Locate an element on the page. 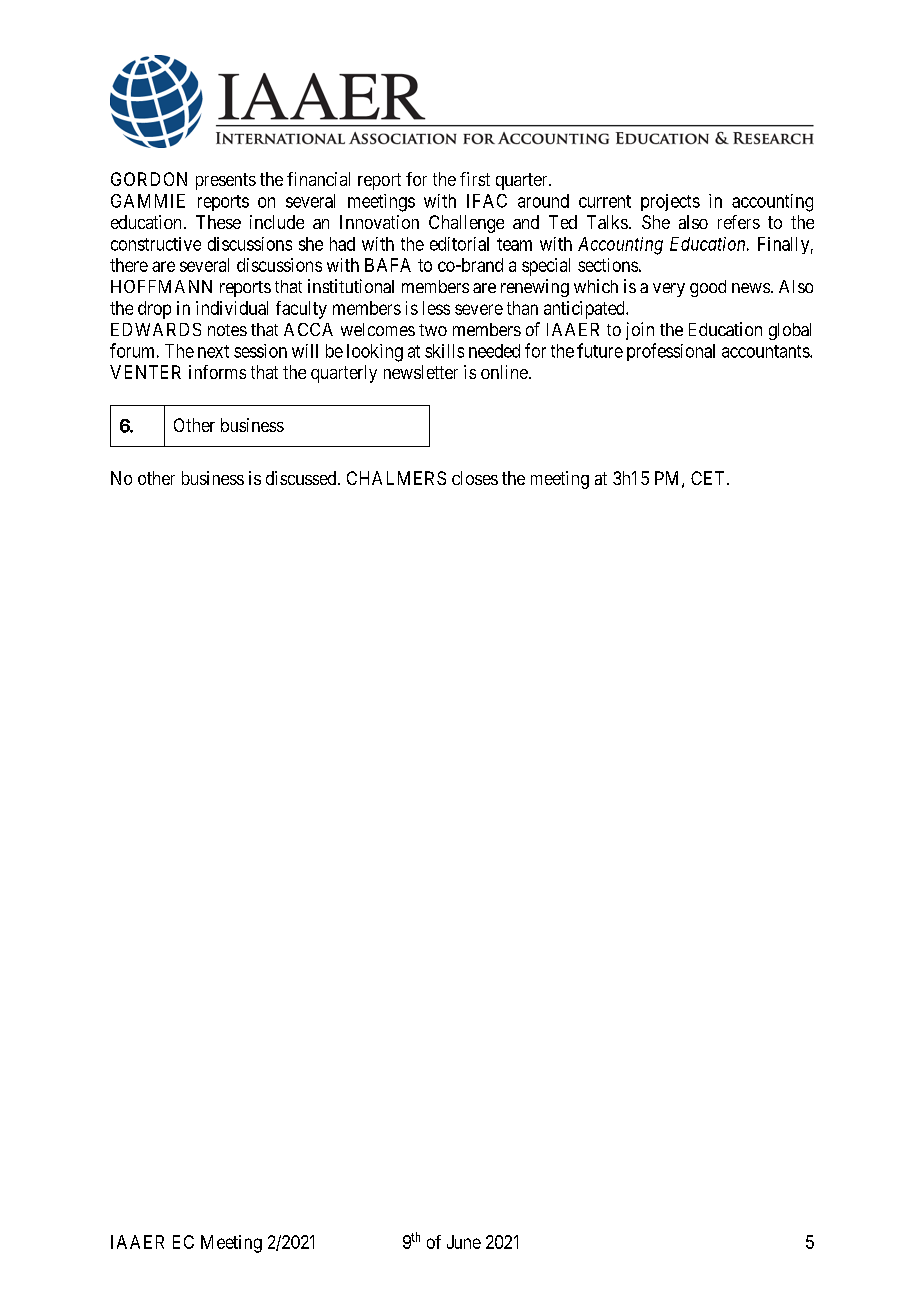  CHALMERS is located at coordinates (396, 478).
